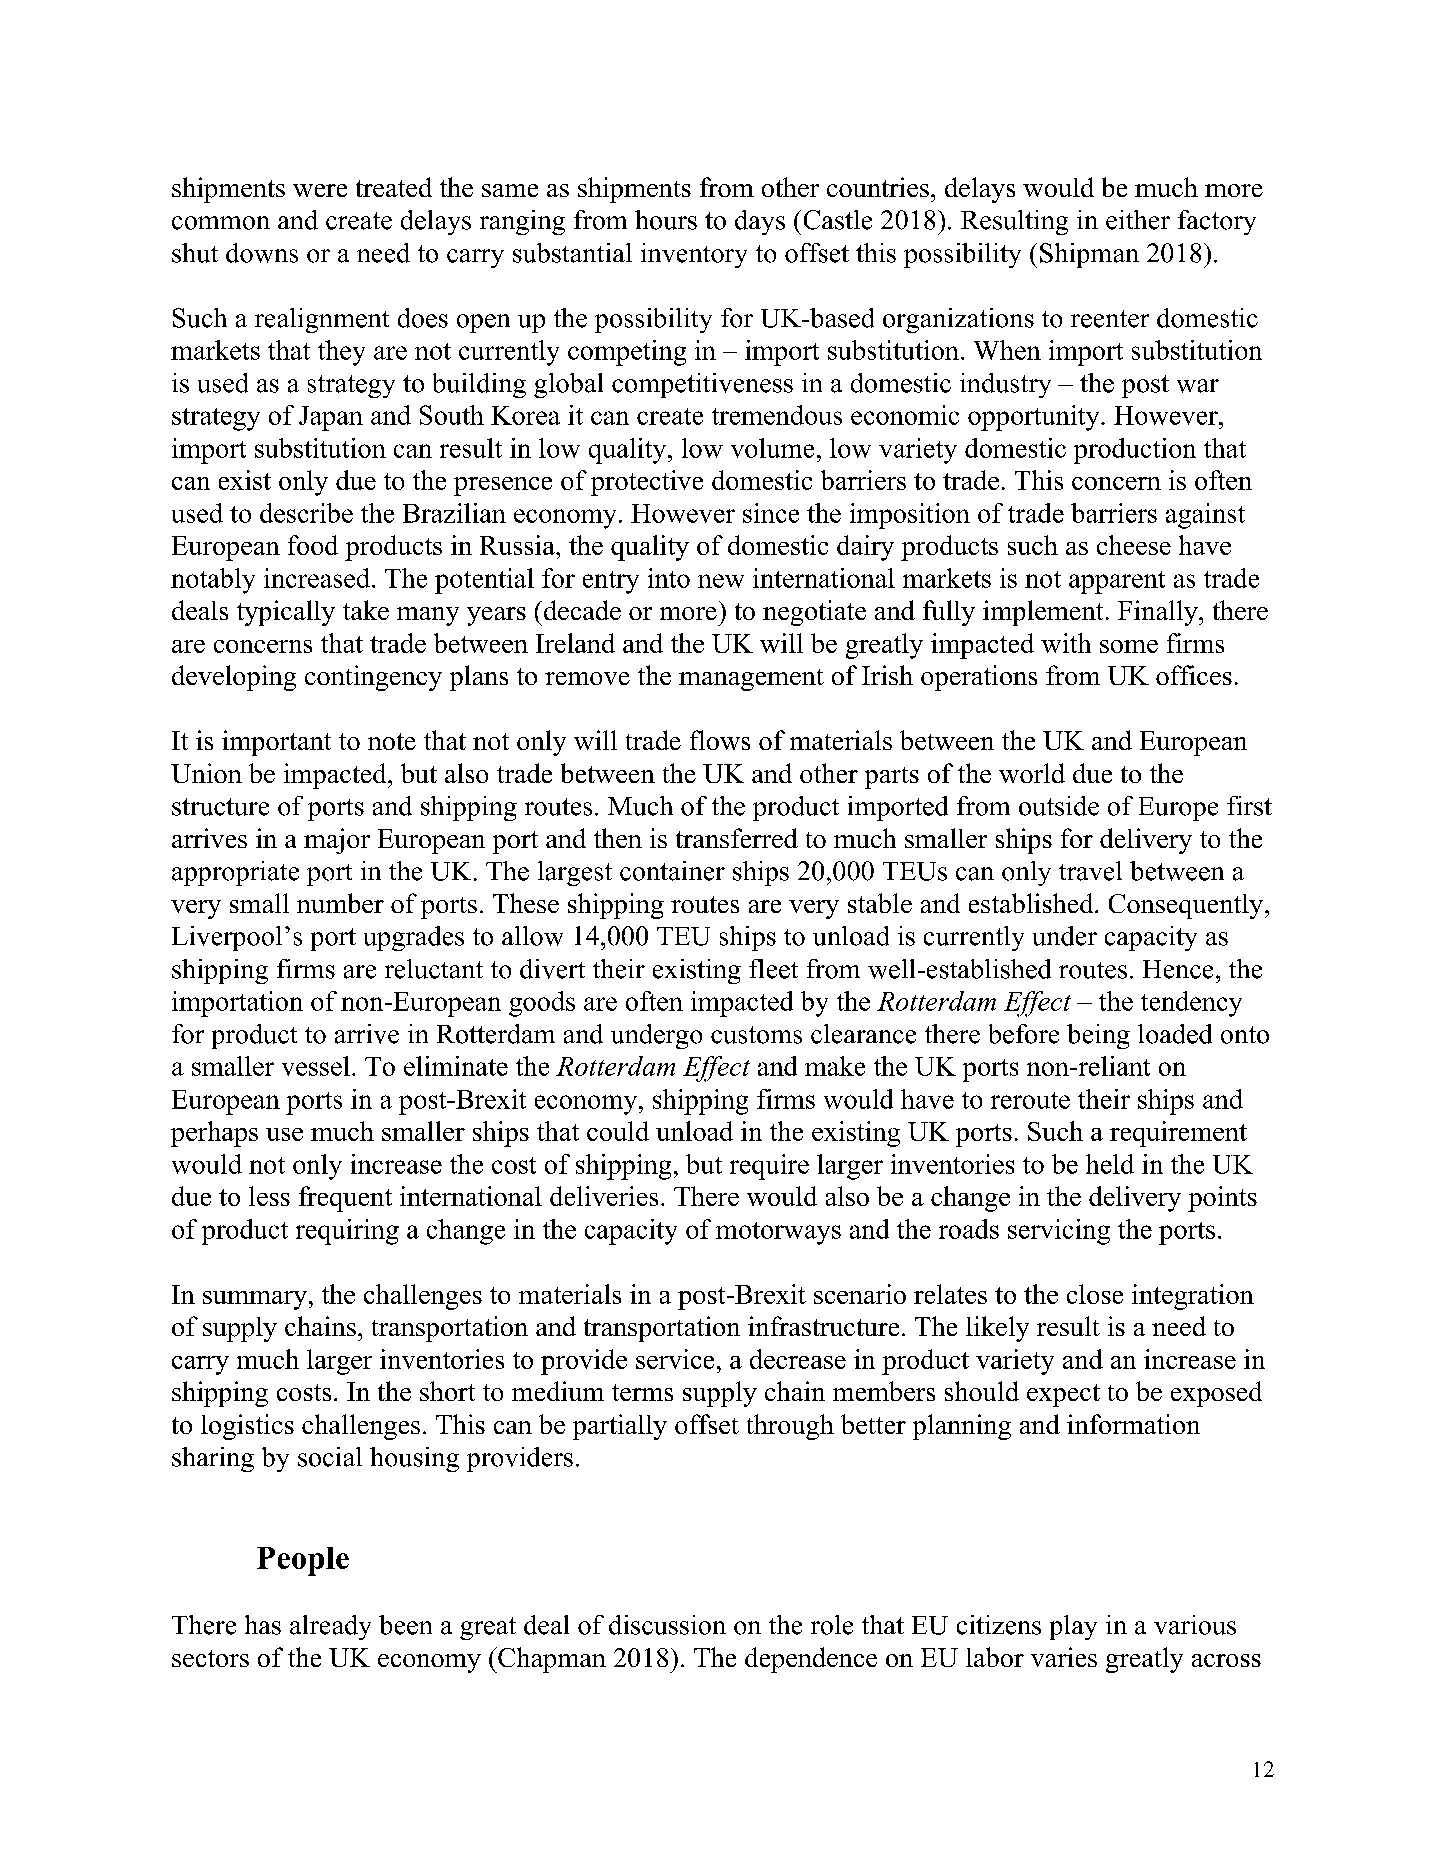 The height and width of the screenshot is (1868, 1444). I want to click on new, so click(721, 581).
